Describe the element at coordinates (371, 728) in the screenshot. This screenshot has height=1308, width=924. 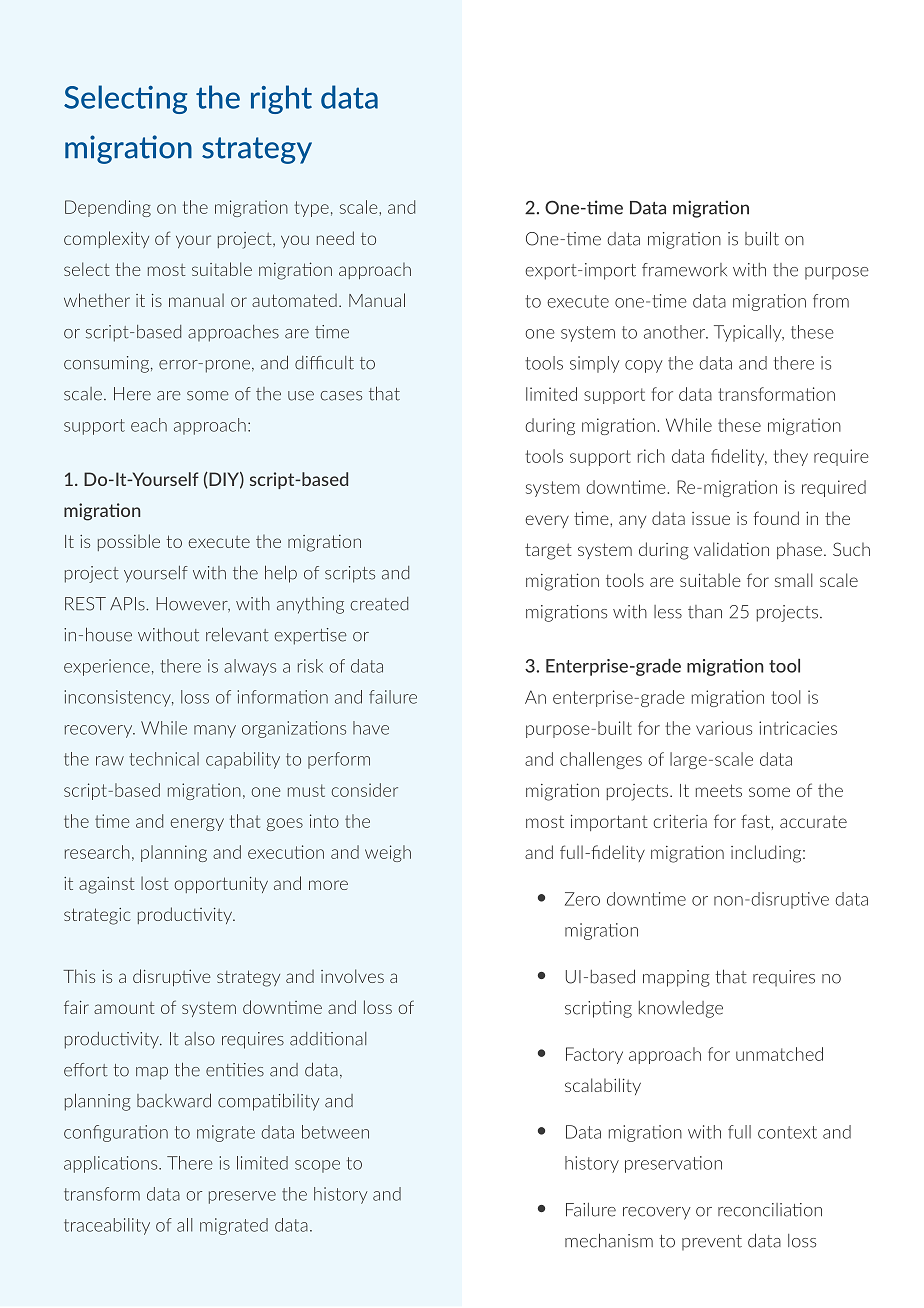
I see `have` at that location.
